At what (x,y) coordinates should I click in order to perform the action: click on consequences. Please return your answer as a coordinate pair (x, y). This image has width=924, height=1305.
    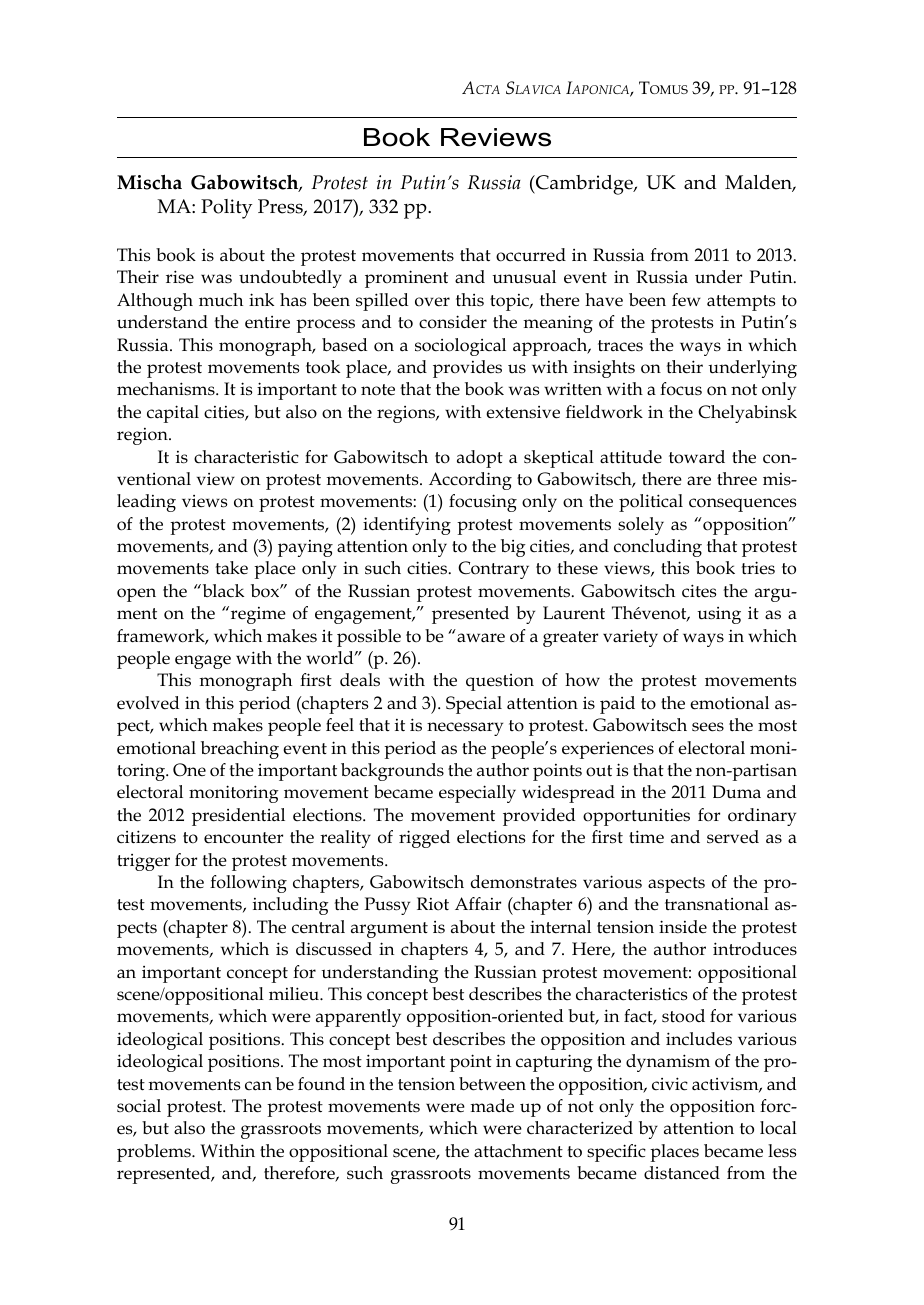
    Looking at the image, I should click on (743, 505).
